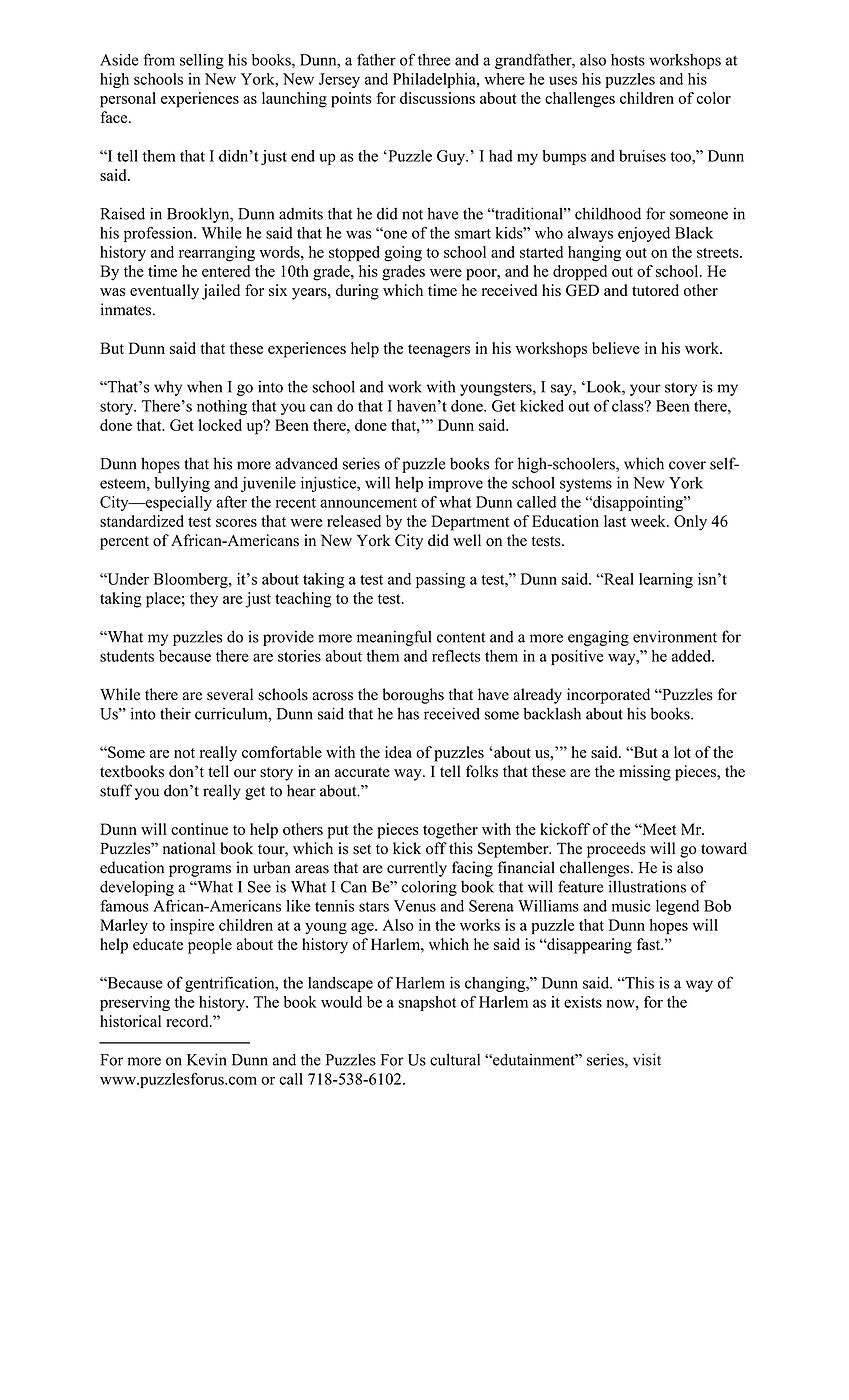 The height and width of the screenshot is (1400, 849). Describe the element at coordinates (192, 580) in the screenshot. I see `Bloomberg` at that location.
